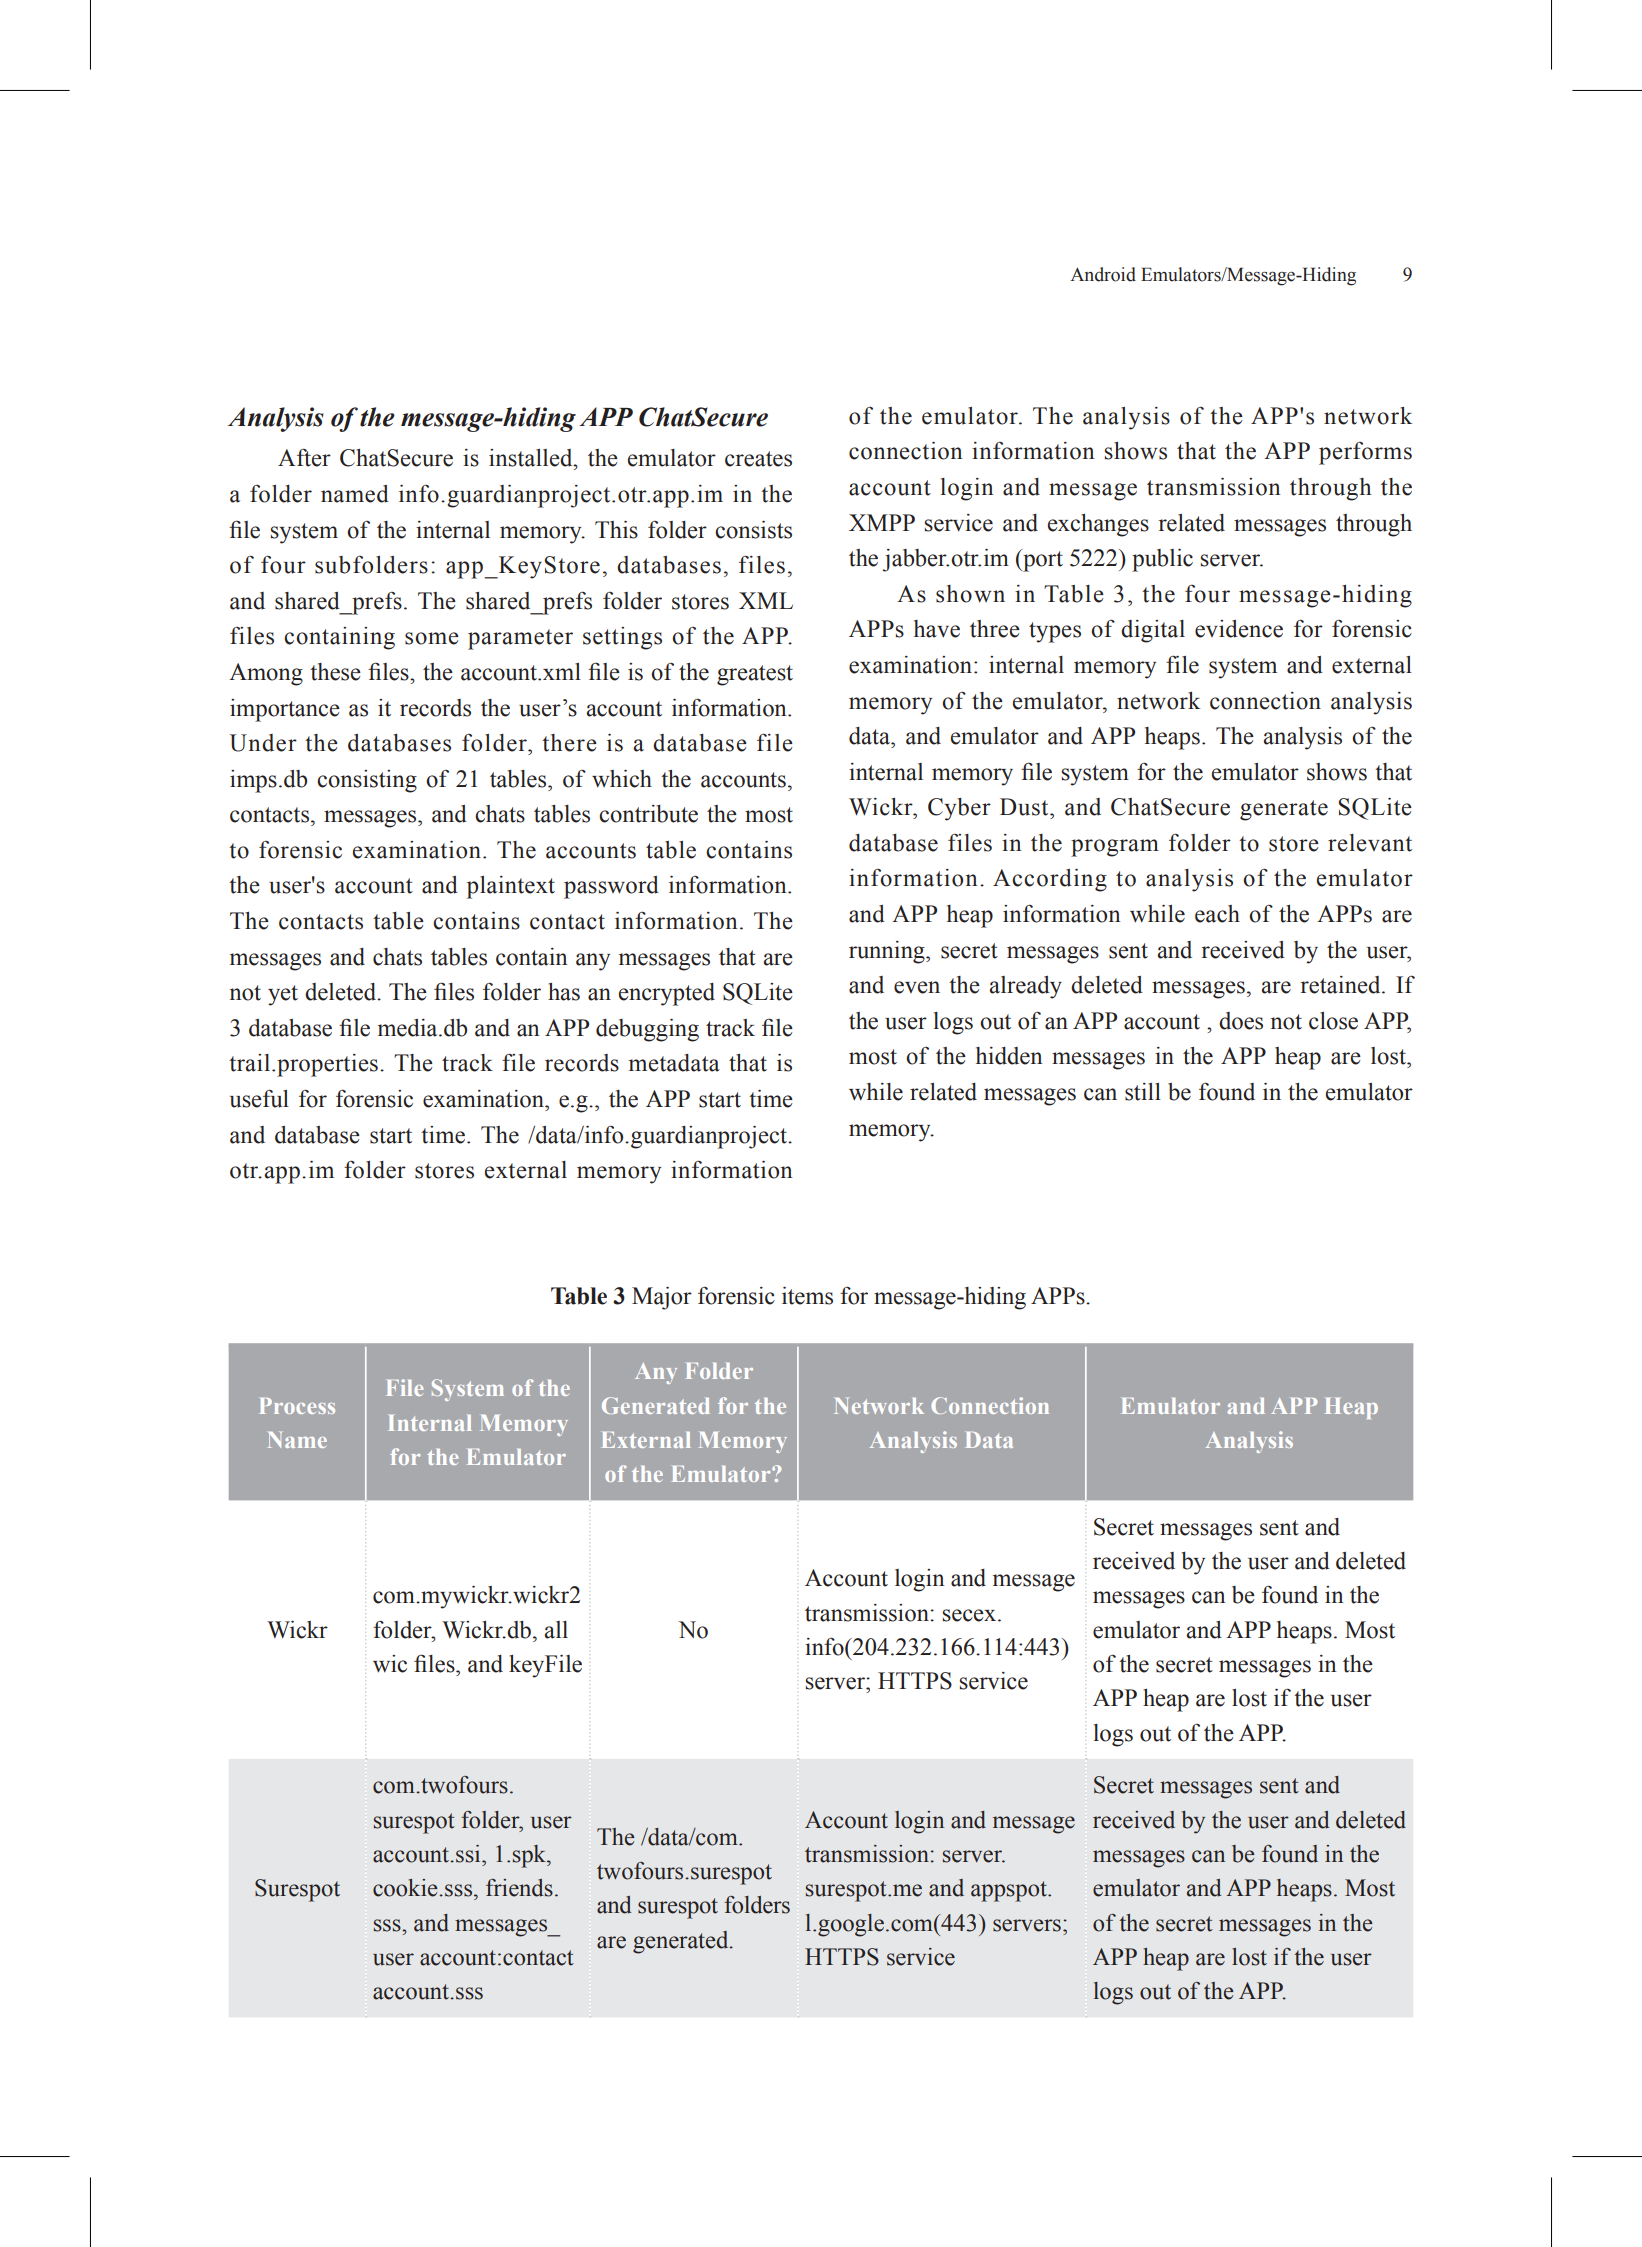 The height and width of the screenshot is (2247, 1642). Describe the element at coordinates (1143, 1092) in the screenshot. I see `still` at that location.
